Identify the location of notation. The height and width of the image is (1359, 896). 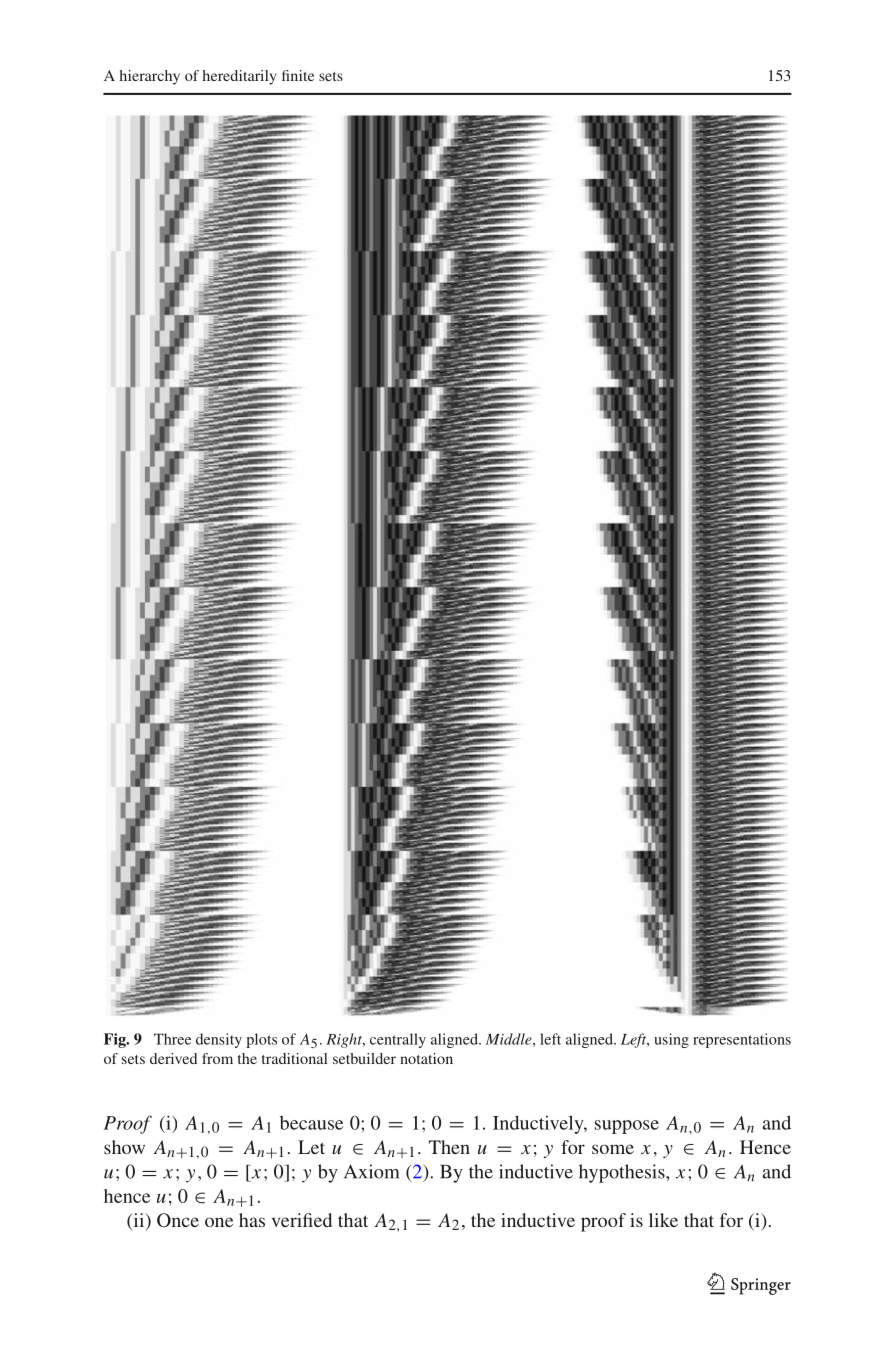
(426, 1058).
